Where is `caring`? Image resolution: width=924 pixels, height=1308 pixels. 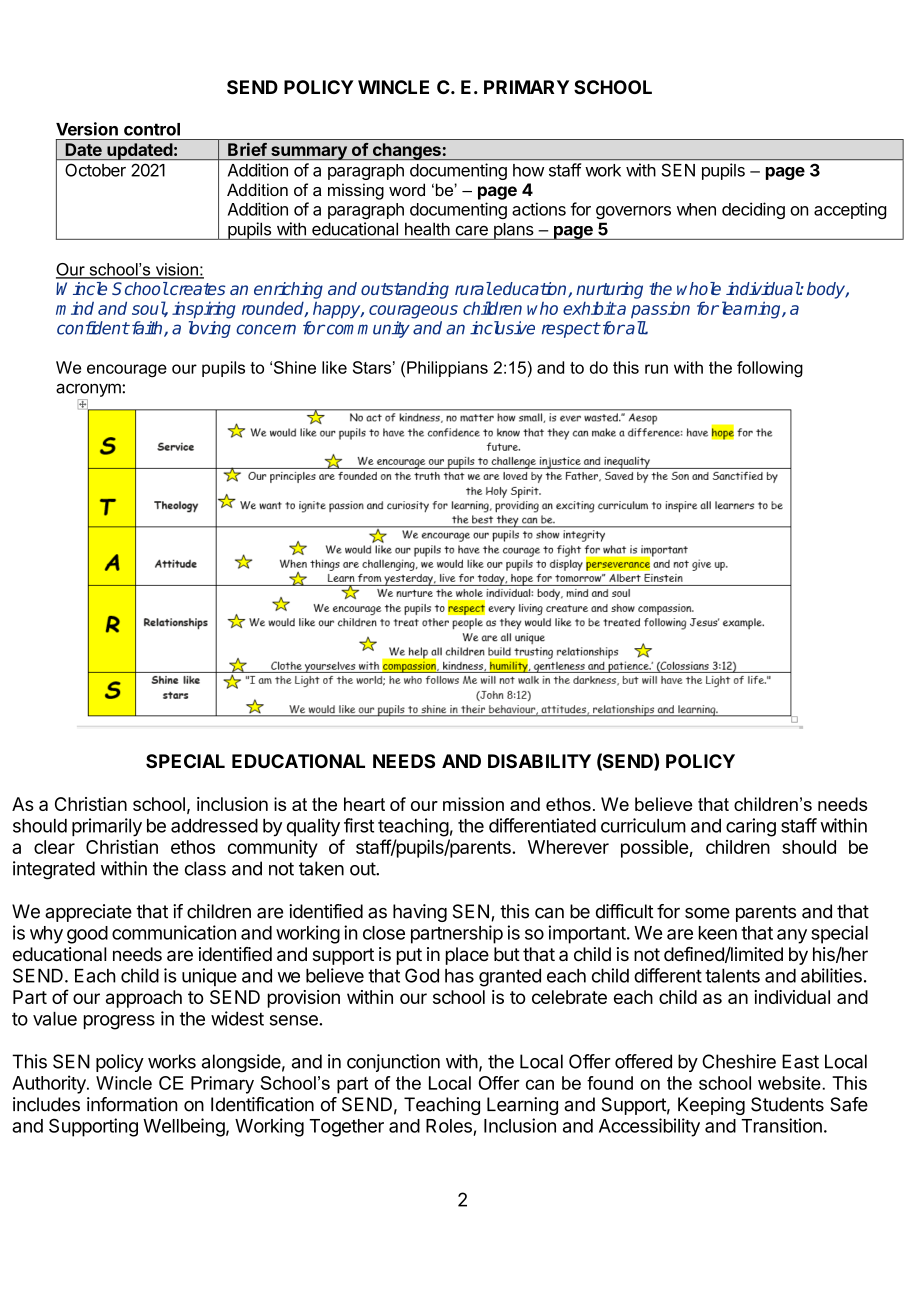 caring is located at coordinates (751, 827).
